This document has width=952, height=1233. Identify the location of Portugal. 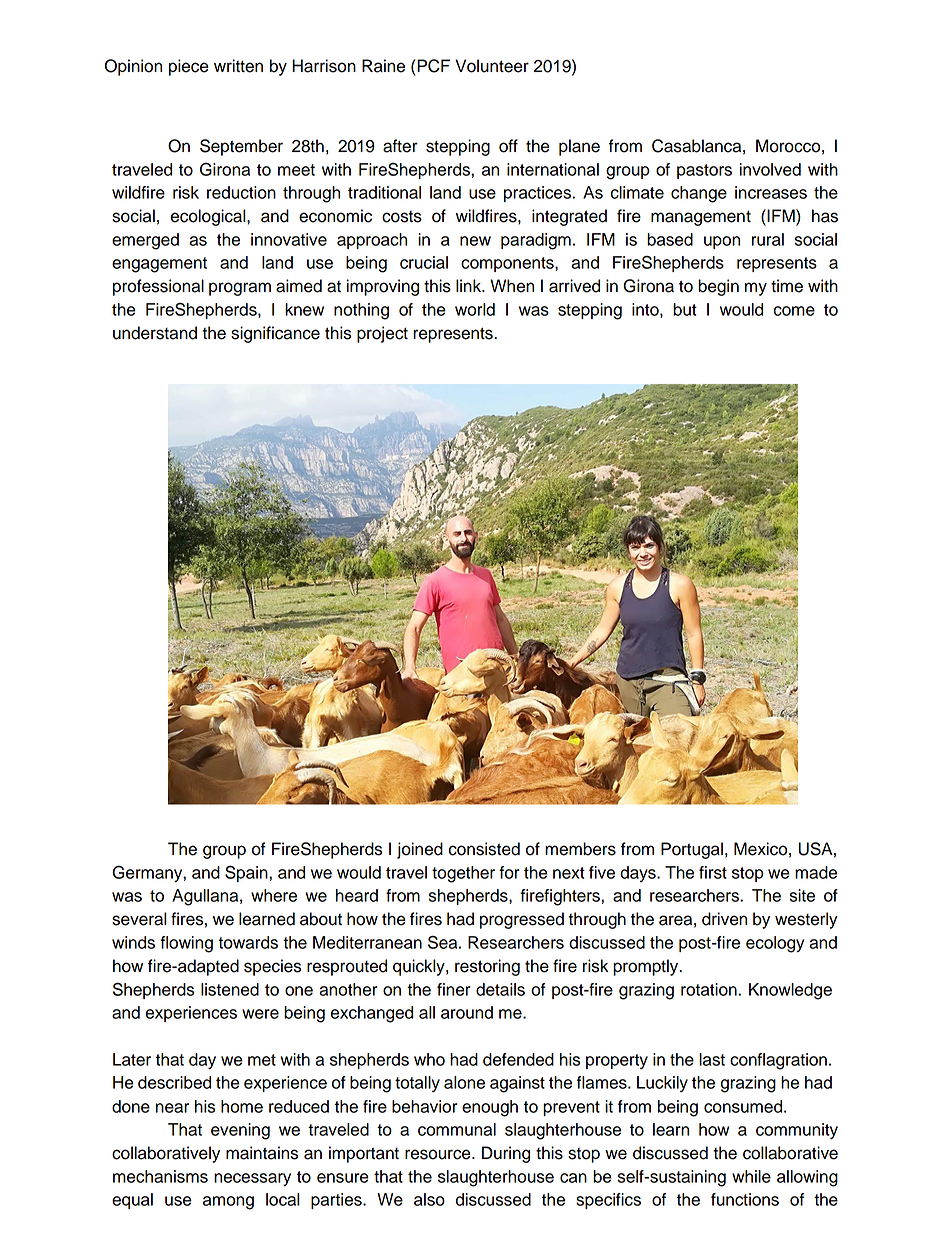
(692, 850).
